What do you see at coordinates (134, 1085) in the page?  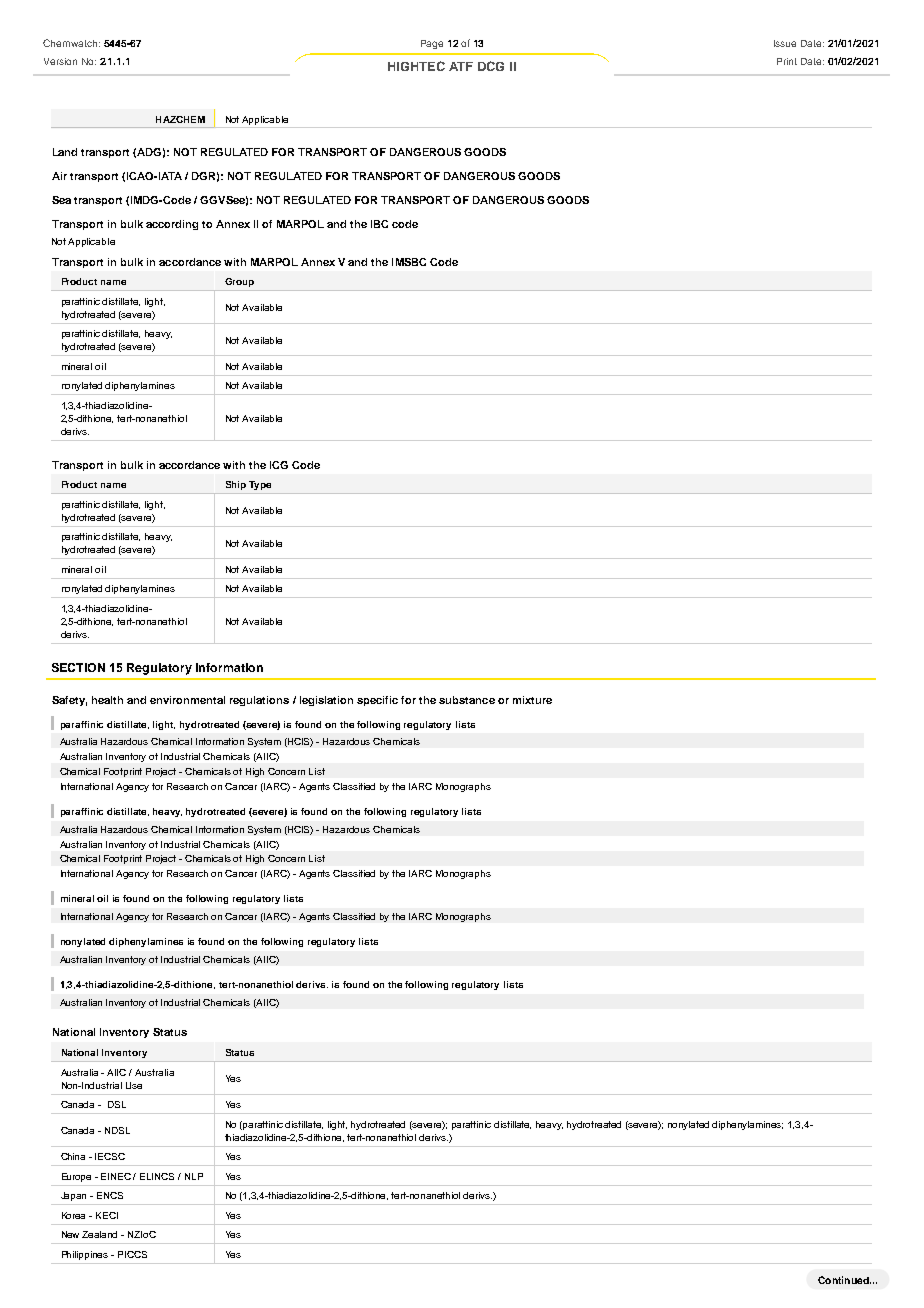 I see `Use` at bounding box center [134, 1085].
